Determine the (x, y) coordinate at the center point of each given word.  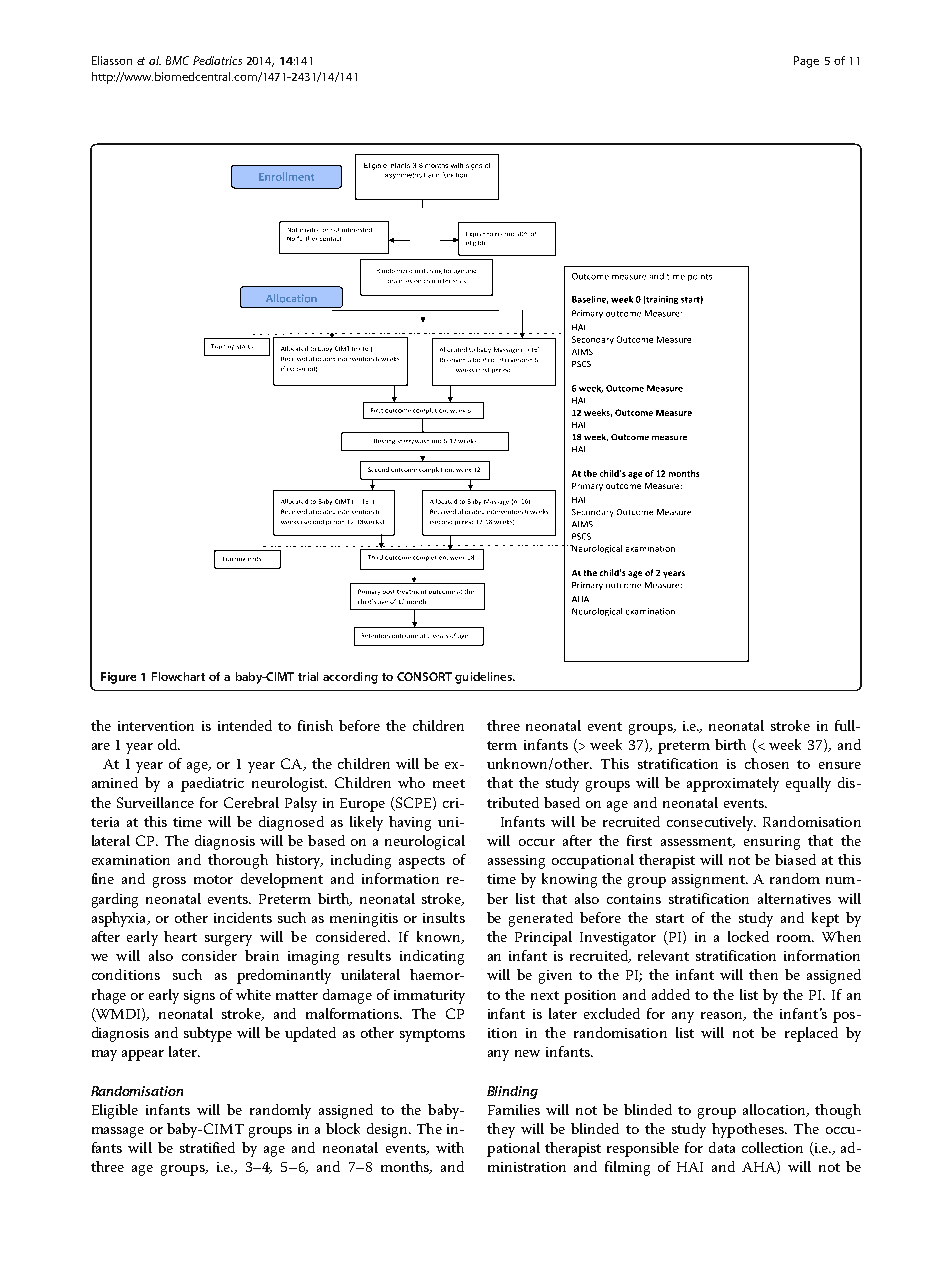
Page (806, 62)
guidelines (484, 678)
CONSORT (424, 676)
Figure (118, 678)
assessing (516, 862)
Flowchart (178, 676)
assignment (709, 881)
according (350, 678)
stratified (207, 1147)
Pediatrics (217, 60)
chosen (767, 763)
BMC (177, 60)
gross (169, 882)
